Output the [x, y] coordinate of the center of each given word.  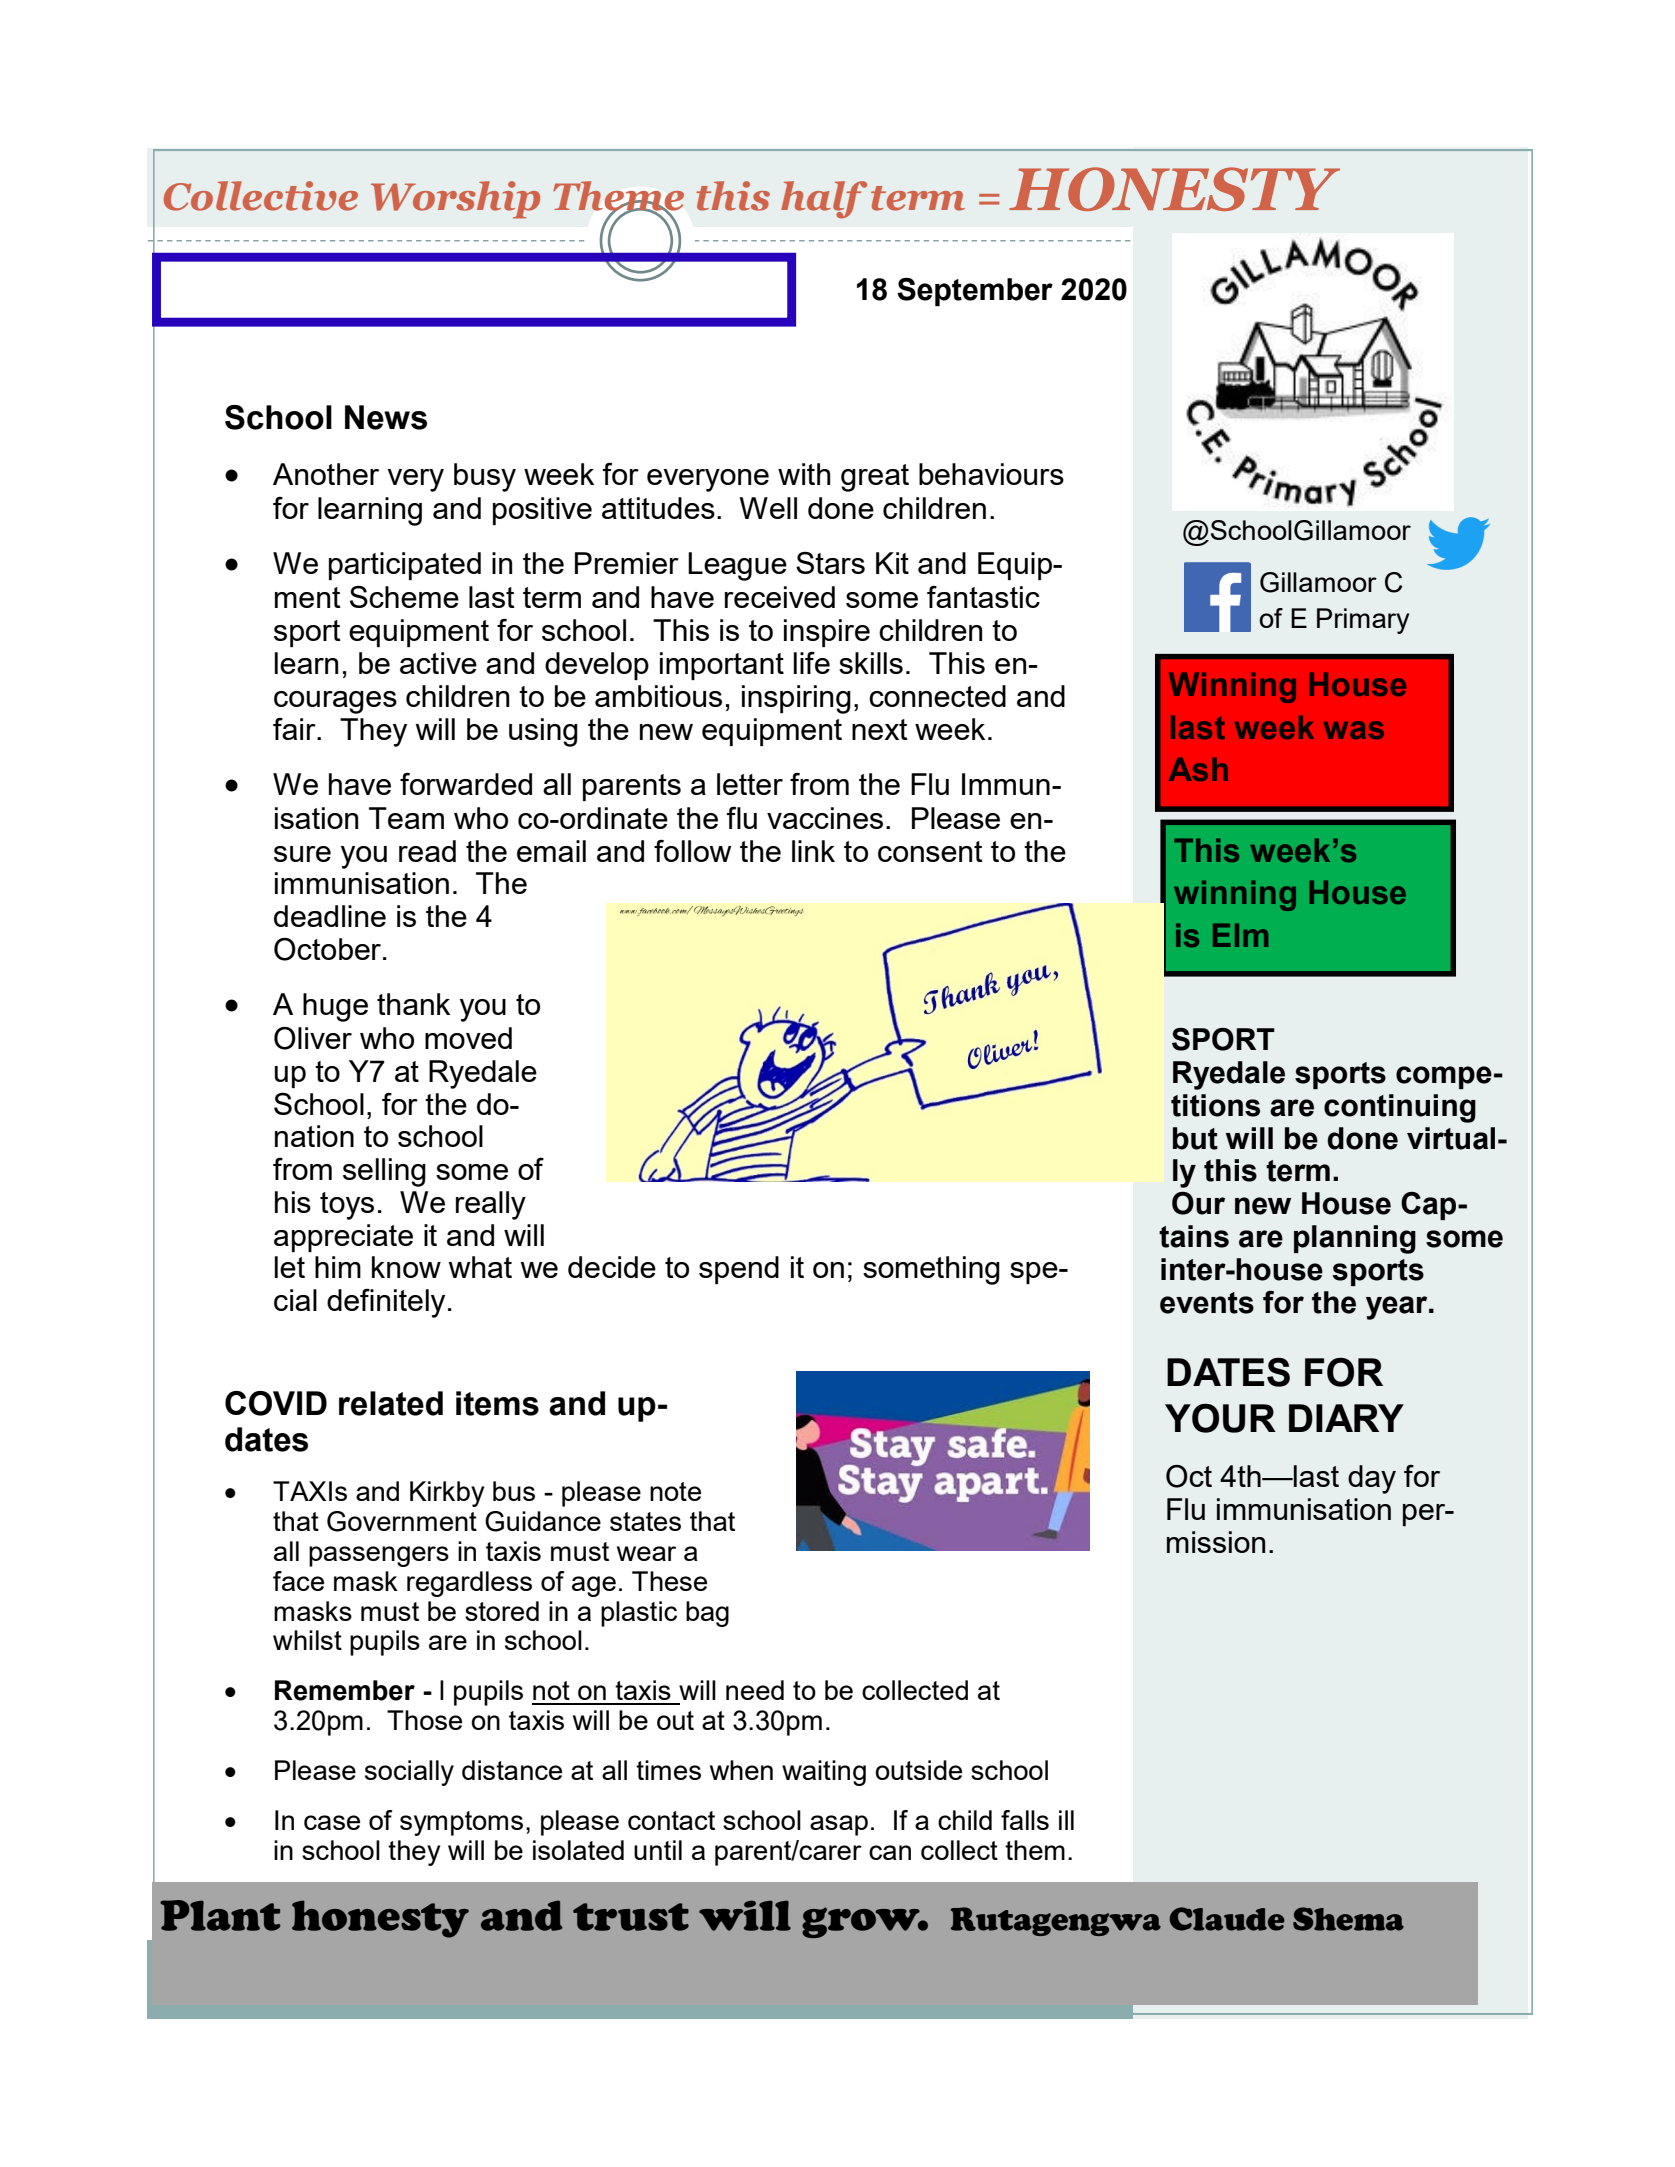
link [813, 851]
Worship [455, 200]
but [1195, 1138]
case [332, 1822]
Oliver [313, 1038]
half [824, 199]
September [975, 291]
